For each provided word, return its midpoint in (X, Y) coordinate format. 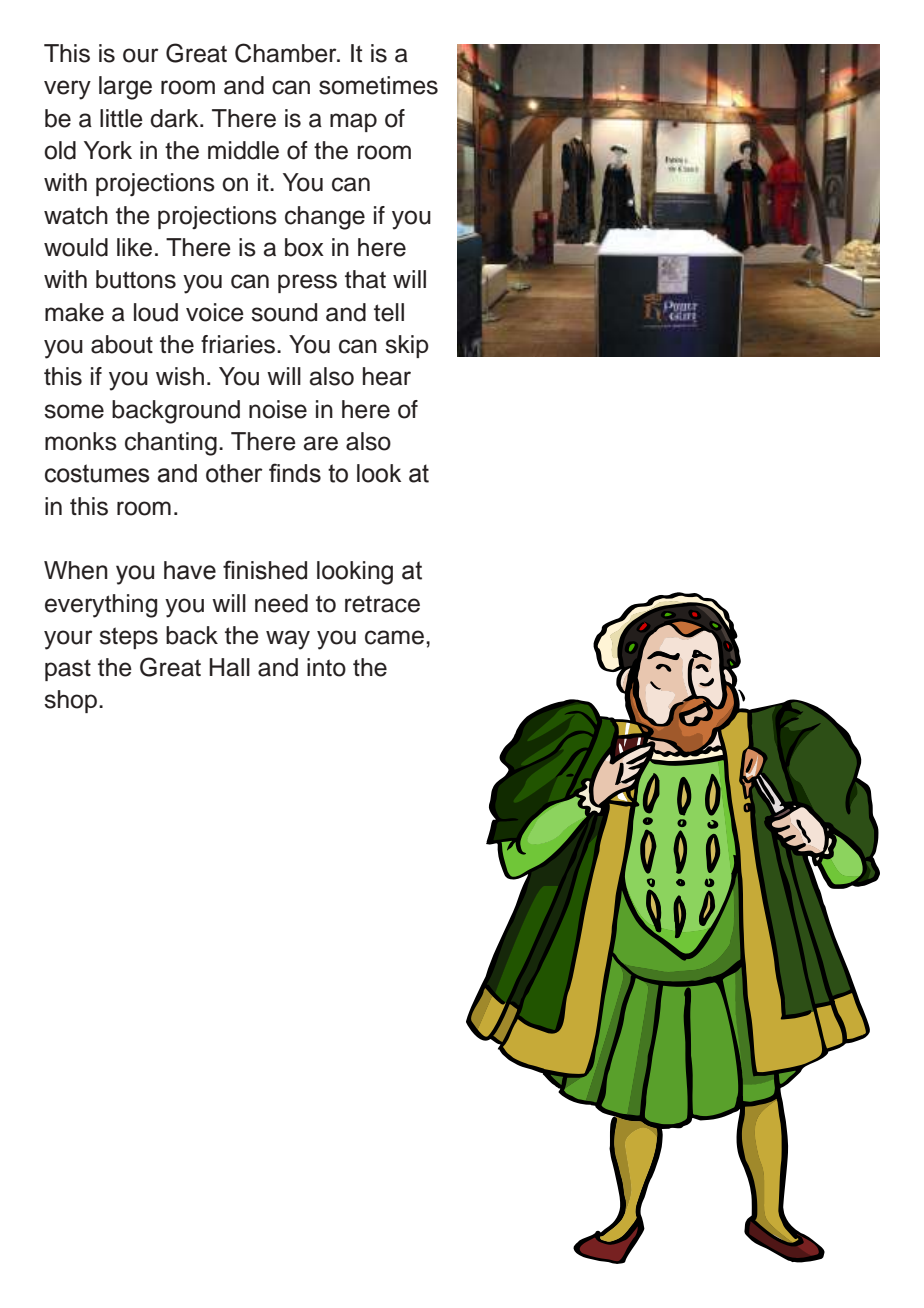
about (122, 344)
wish (180, 376)
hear (387, 376)
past (68, 670)
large (125, 88)
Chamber (287, 53)
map (353, 122)
